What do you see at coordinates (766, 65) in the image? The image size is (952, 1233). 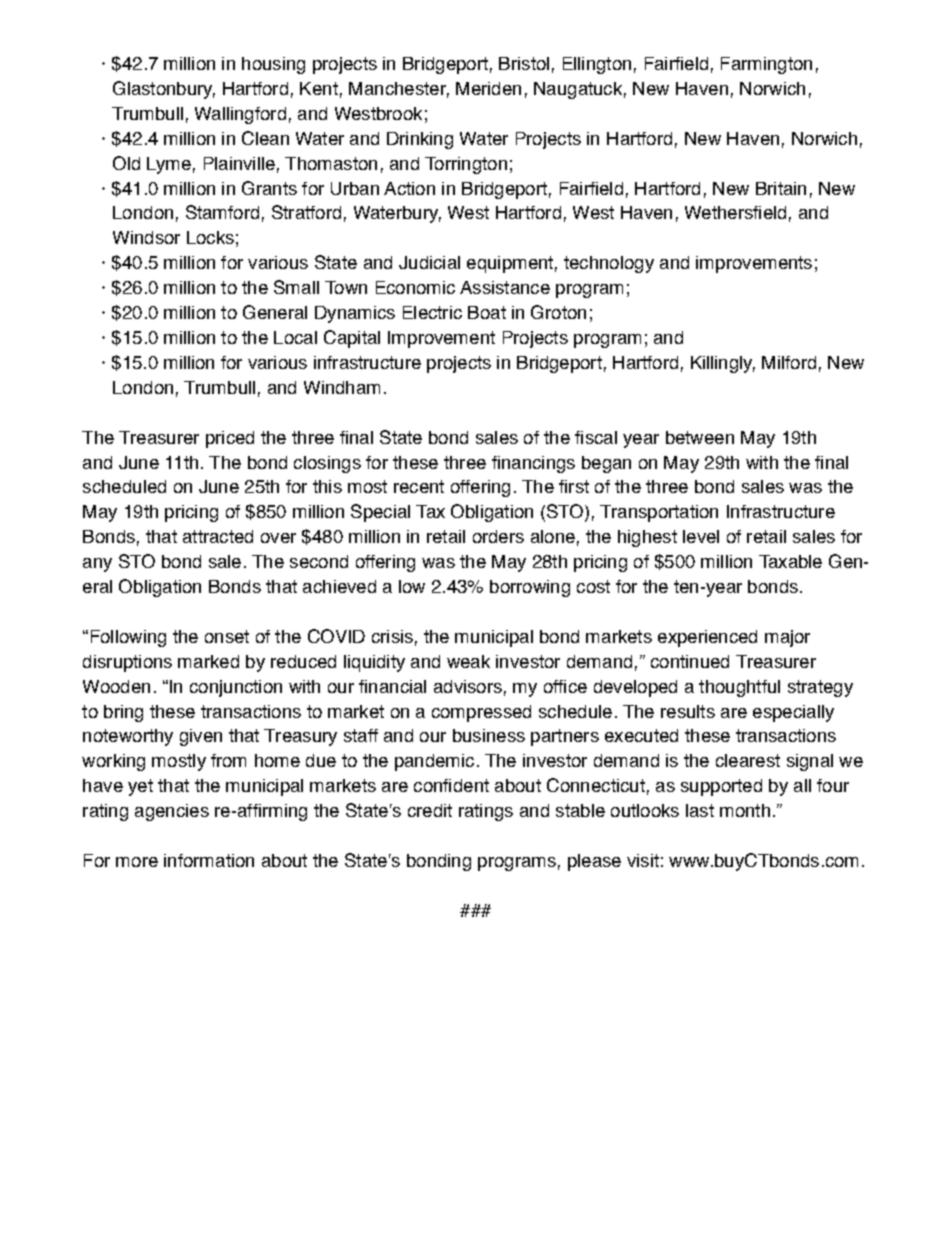 I see `Farmington` at bounding box center [766, 65].
